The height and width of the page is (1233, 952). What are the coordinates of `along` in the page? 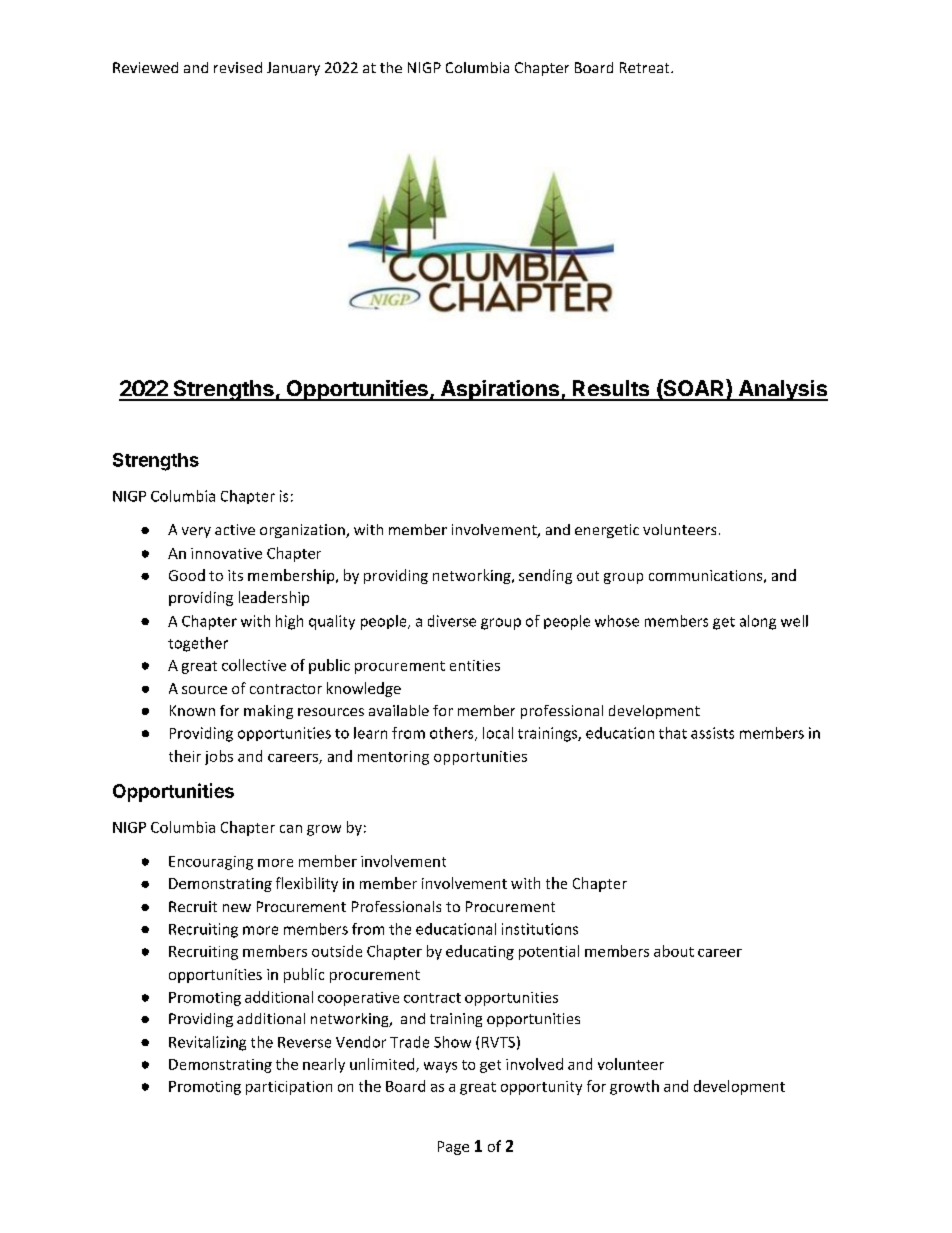 It's located at (758, 622).
